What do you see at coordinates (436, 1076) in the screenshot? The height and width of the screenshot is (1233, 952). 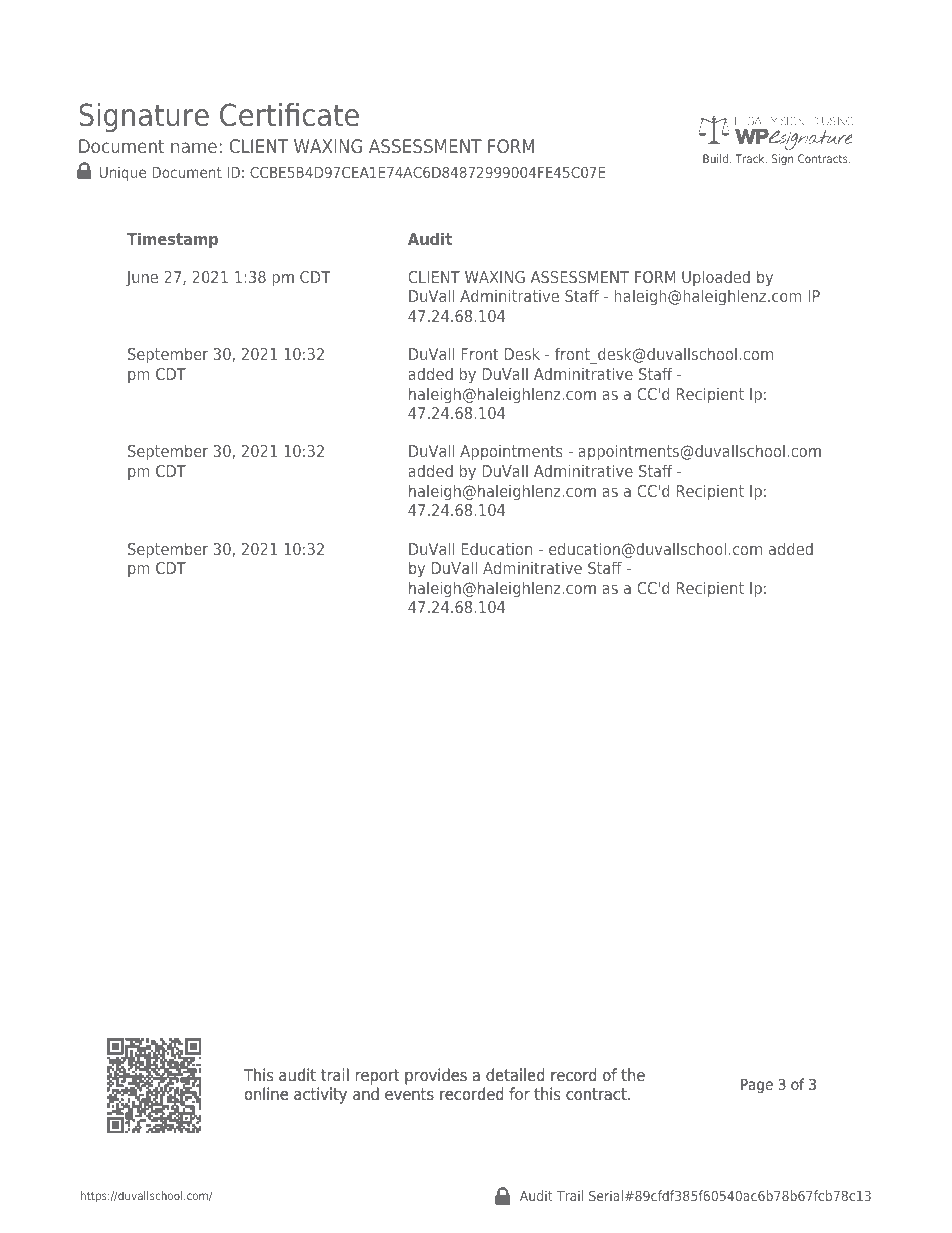 I see `provides` at bounding box center [436, 1076].
